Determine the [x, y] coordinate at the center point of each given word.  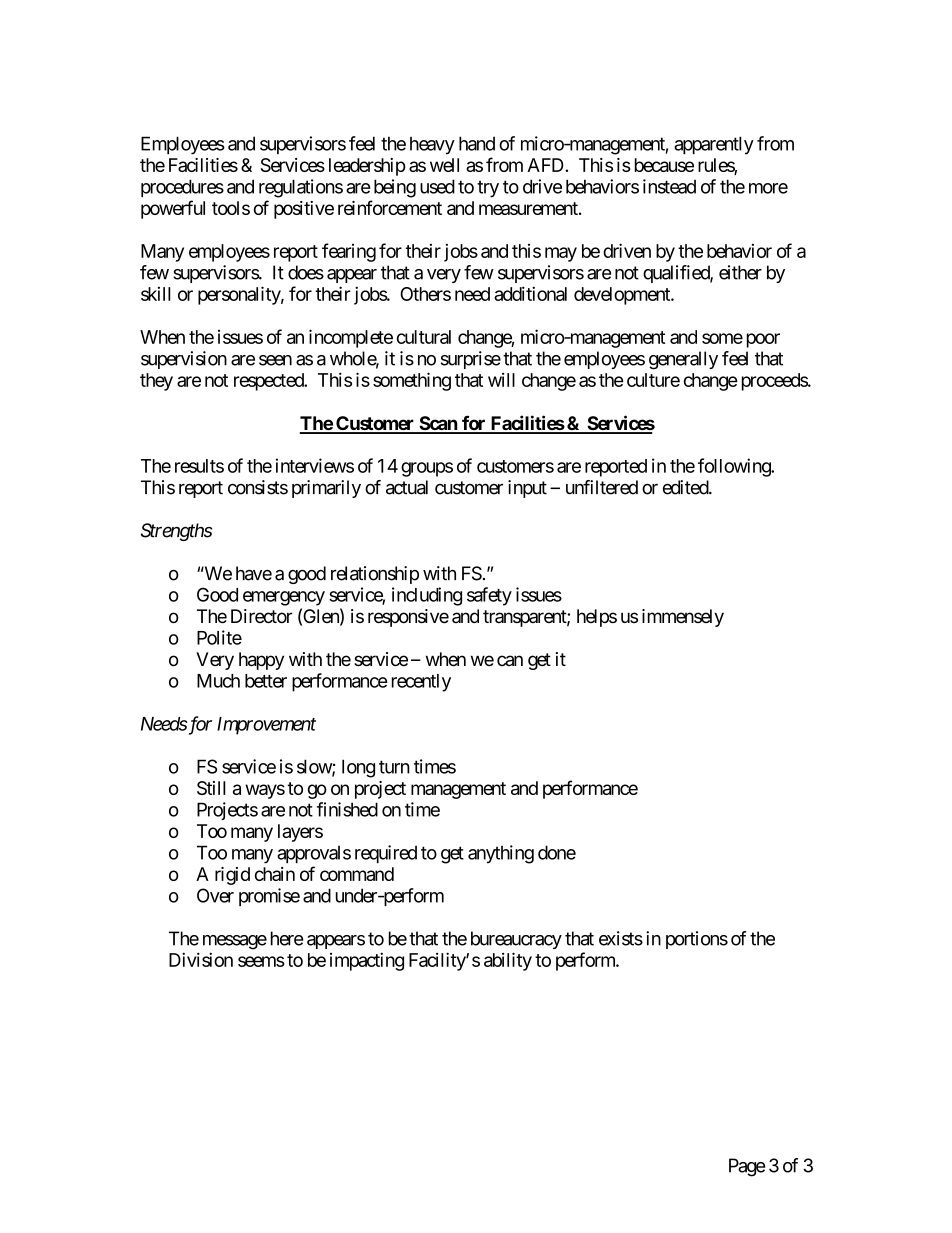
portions [697, 940]
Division [201, 959]
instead [669, 186]
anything [501, 854]
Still [211, 788]
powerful [173, 209]
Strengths [176, 532]
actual [407, 487]
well [444, 165]
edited [686, 487]
